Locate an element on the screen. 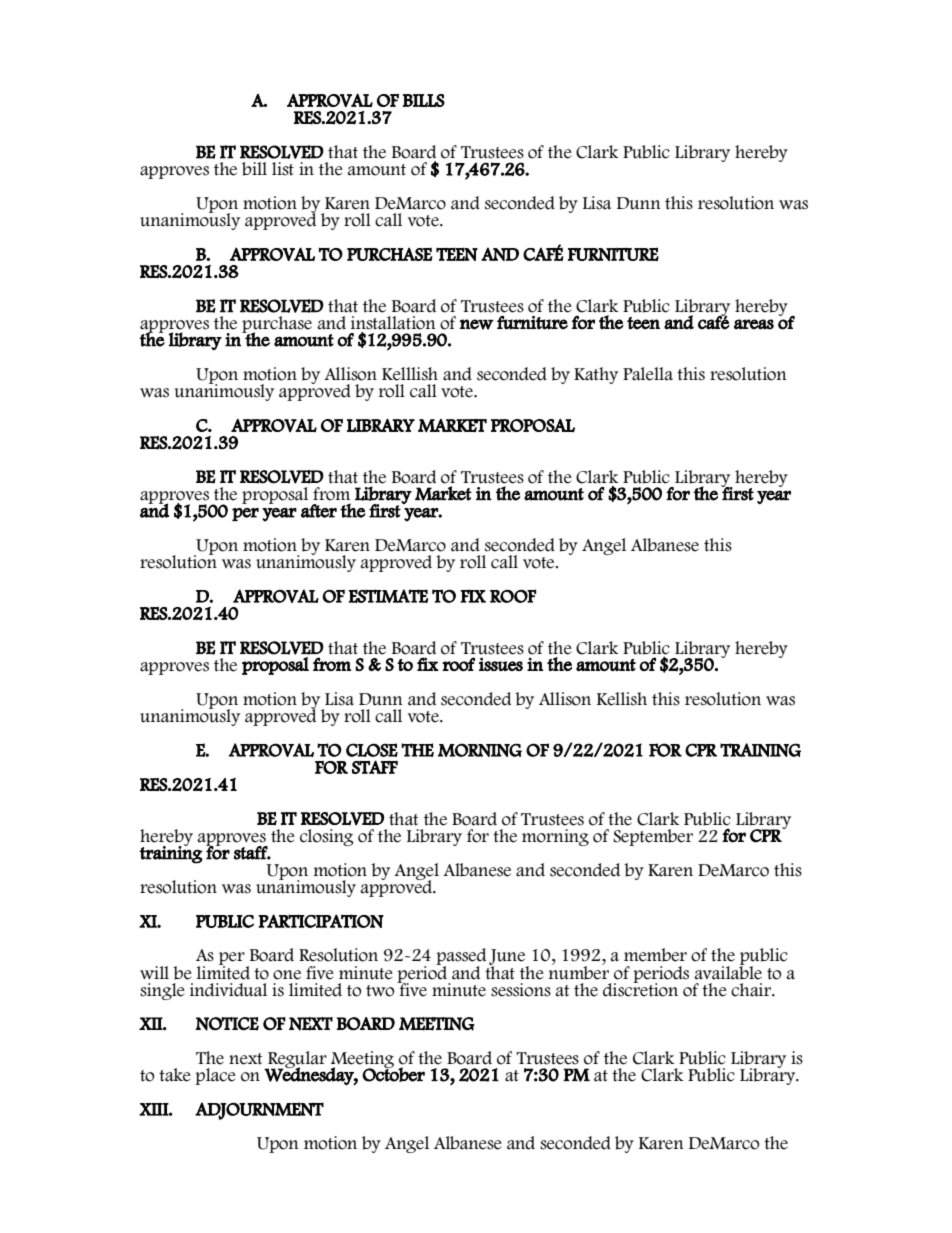 This screenshot has width=952, height=1233. Kathy is located at coordinates (596, 375).
